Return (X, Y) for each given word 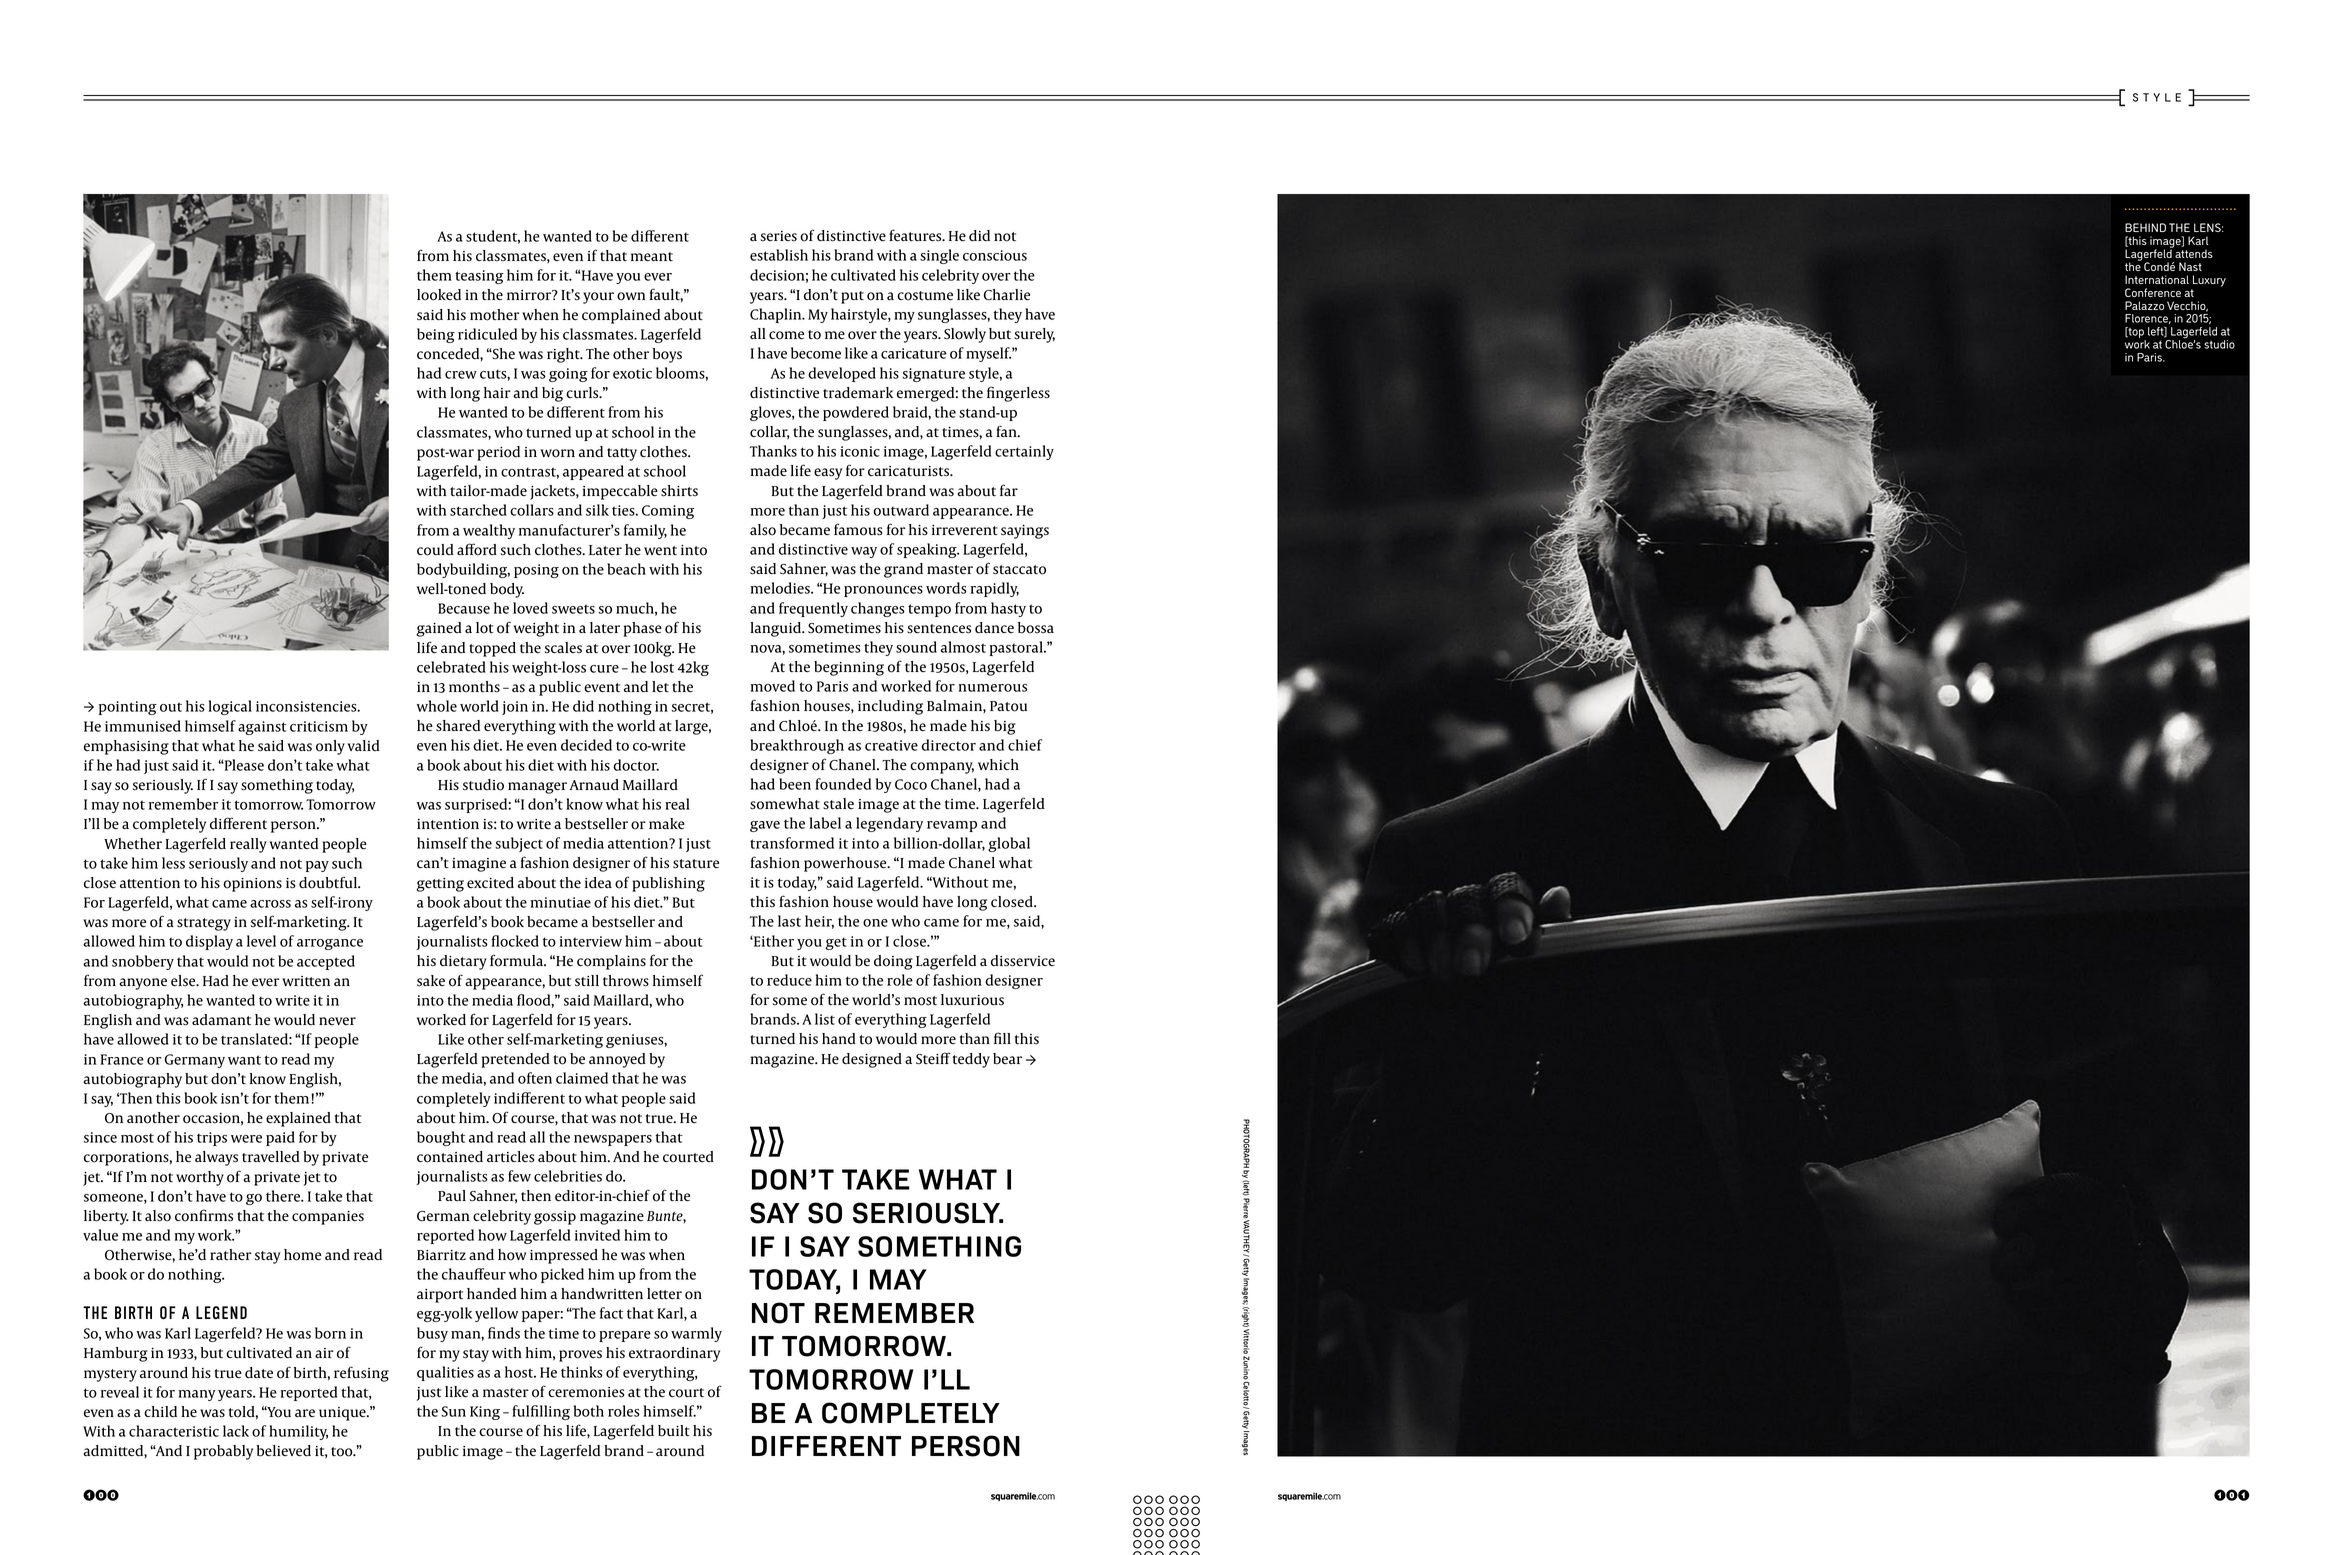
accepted (326, 962)
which (998, 764)
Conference (2153, 292)
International (2157, 279)
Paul (452, 1195)
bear (1007, 1059)
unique (343, 1414)
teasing (479, 277)
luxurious (972, 1000)
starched (478, 510)
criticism (319, 726)
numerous (992, 688)
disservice (1023, 961)
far (1009, 490)
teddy (971, 1060)
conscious (995, 255)
